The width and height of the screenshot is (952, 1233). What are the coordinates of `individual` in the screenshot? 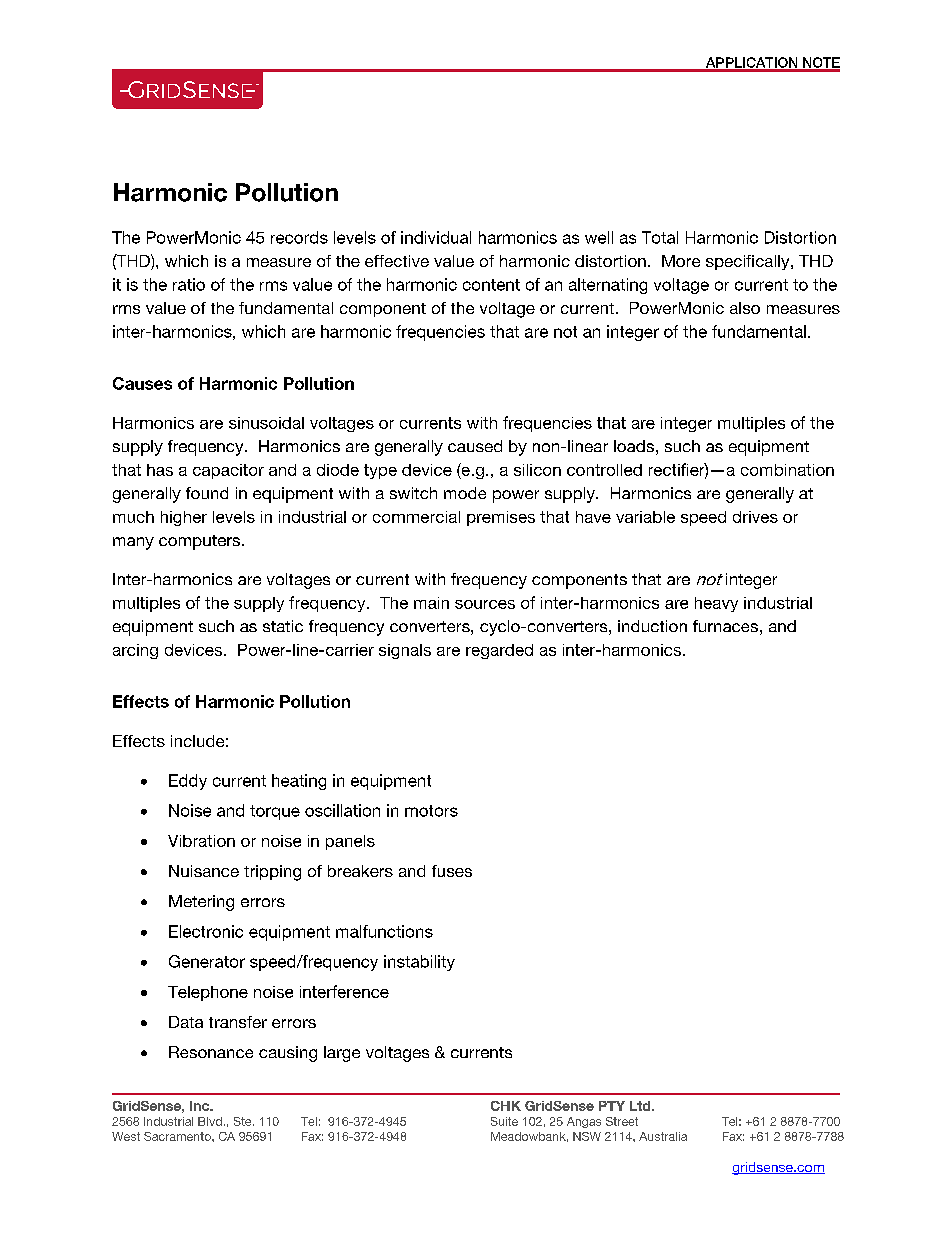 It's located at (436, 237).
